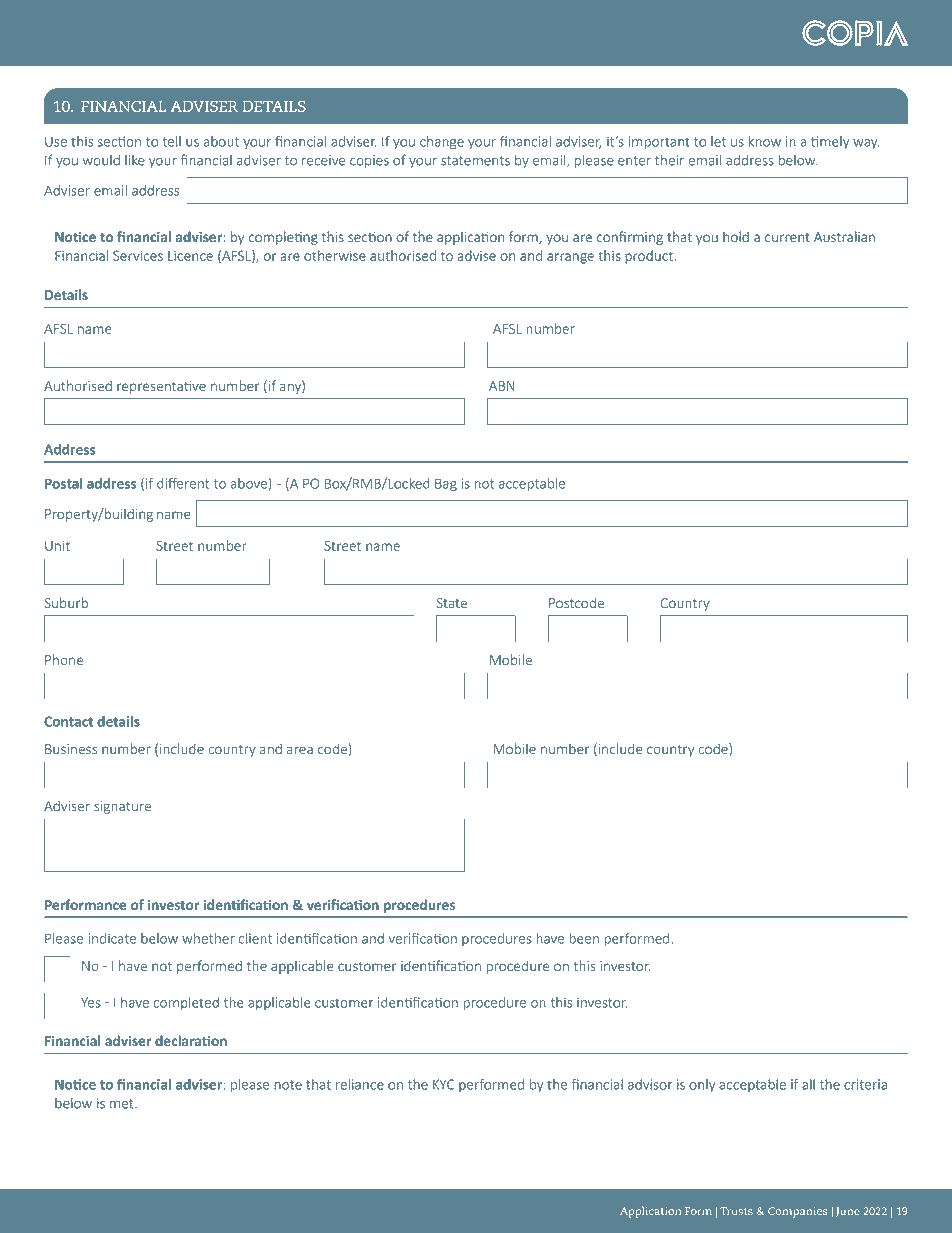 The width and height of the screenshot is (952, 1233). Describe the element at coordinates (446, 485) in the screenshot. I see `Bag` at that location.
